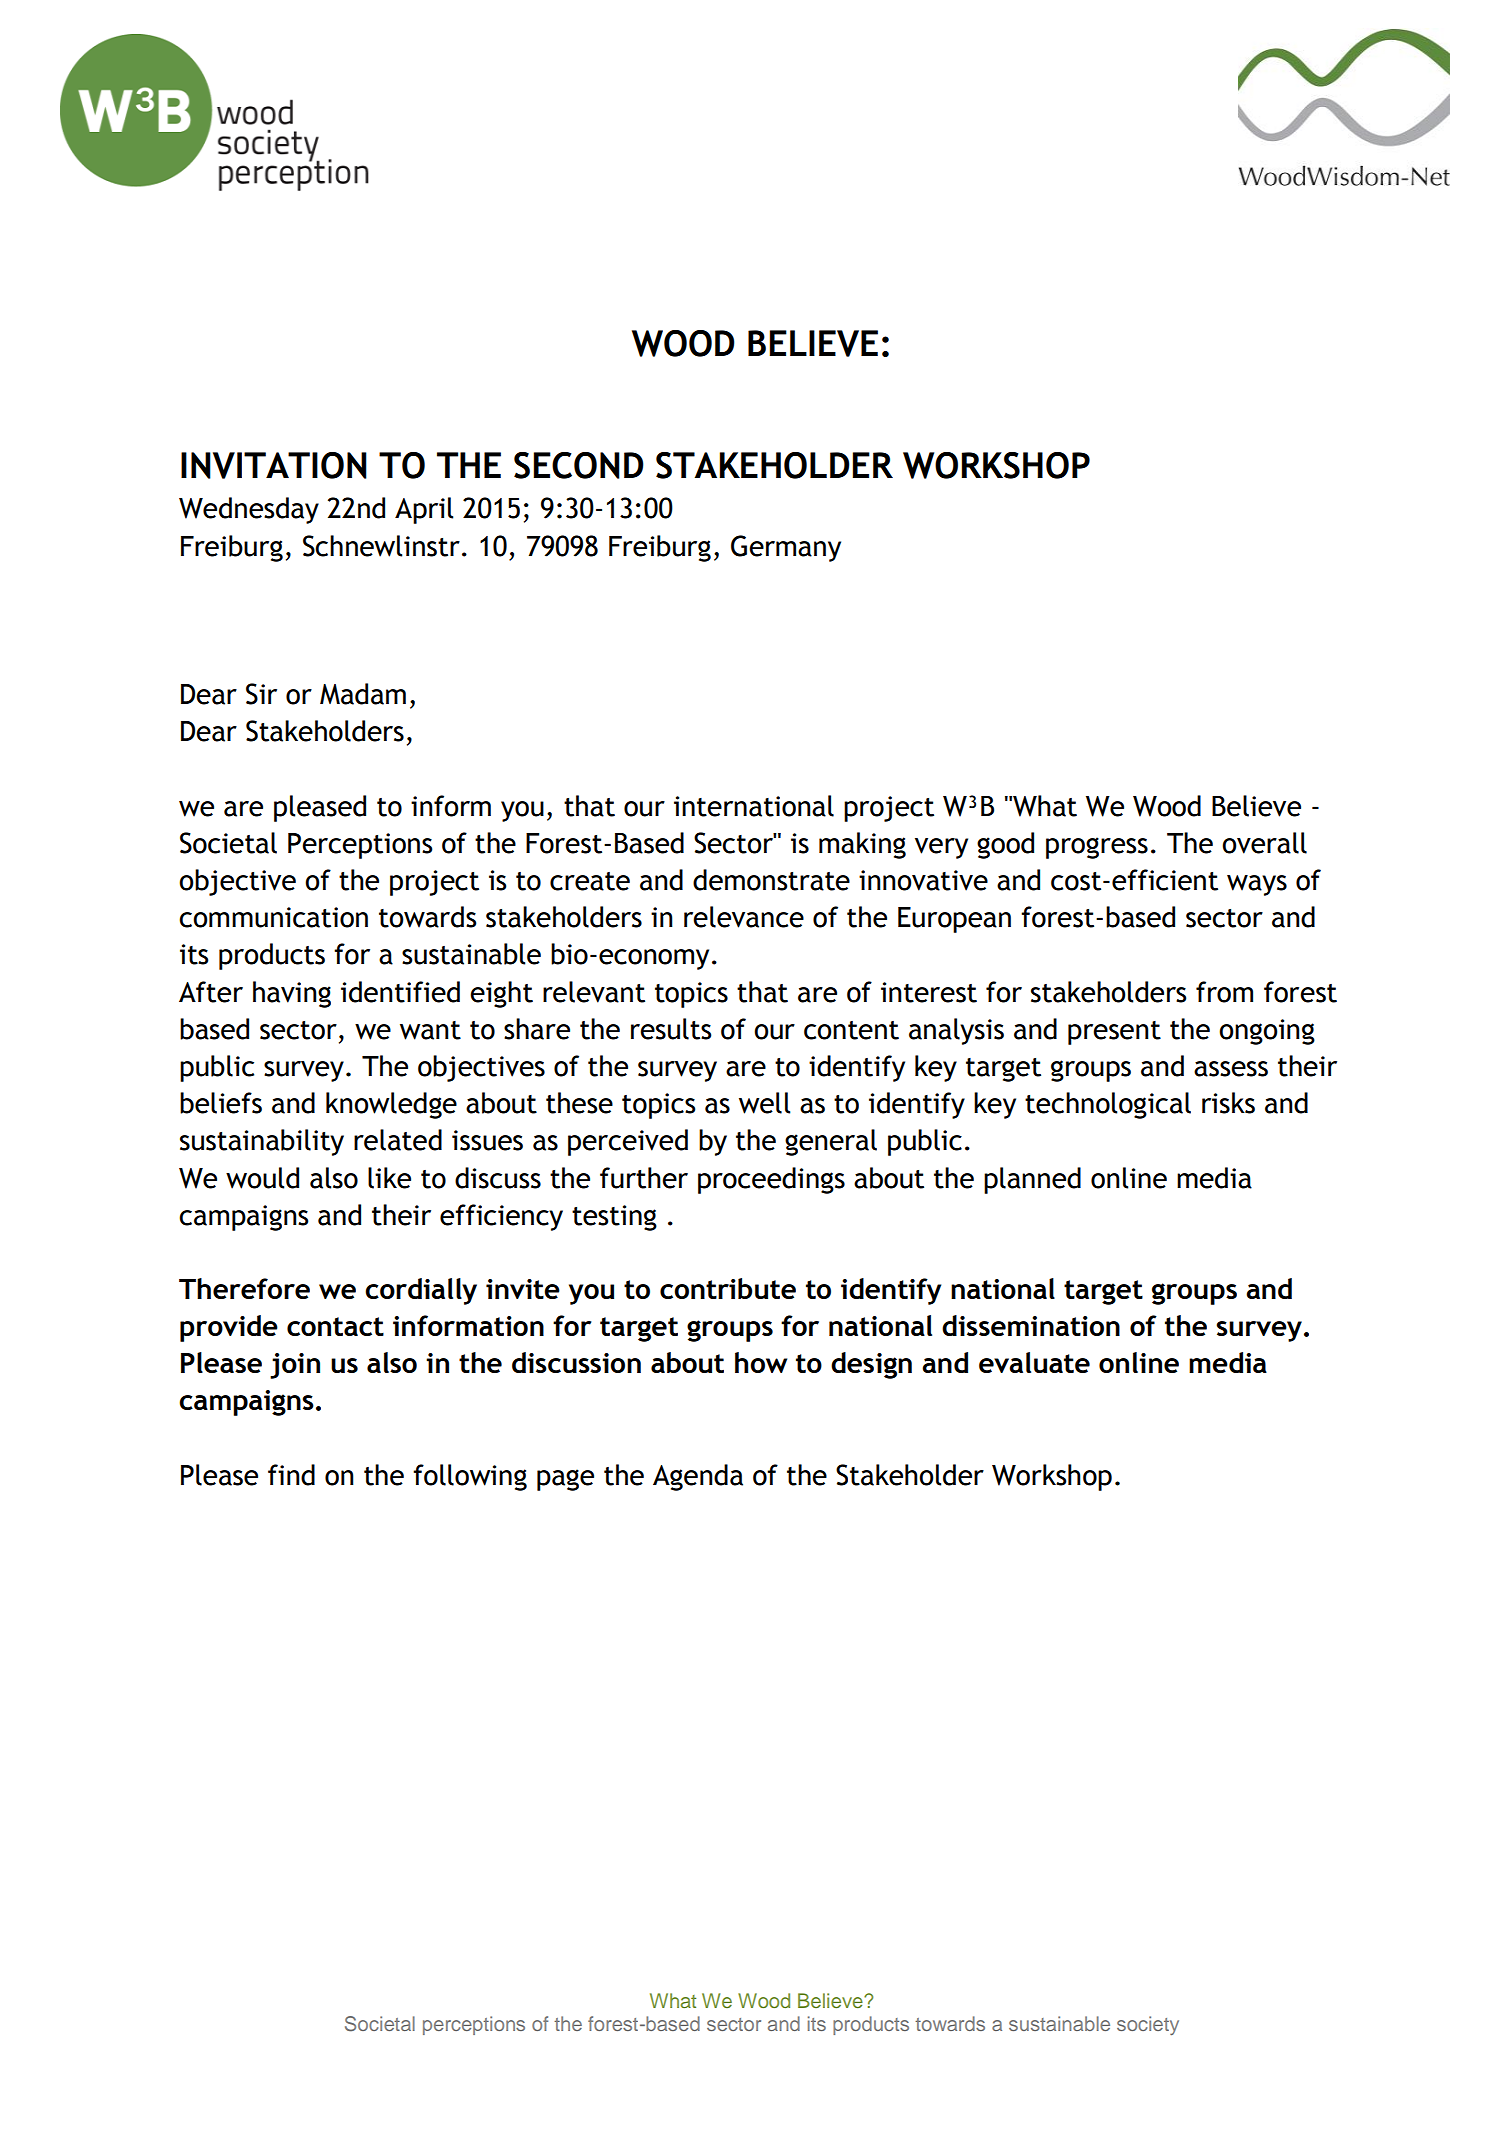 The height and width of the screenshot is (2130, 1506). I want to click on find, so click(291, 1475).
